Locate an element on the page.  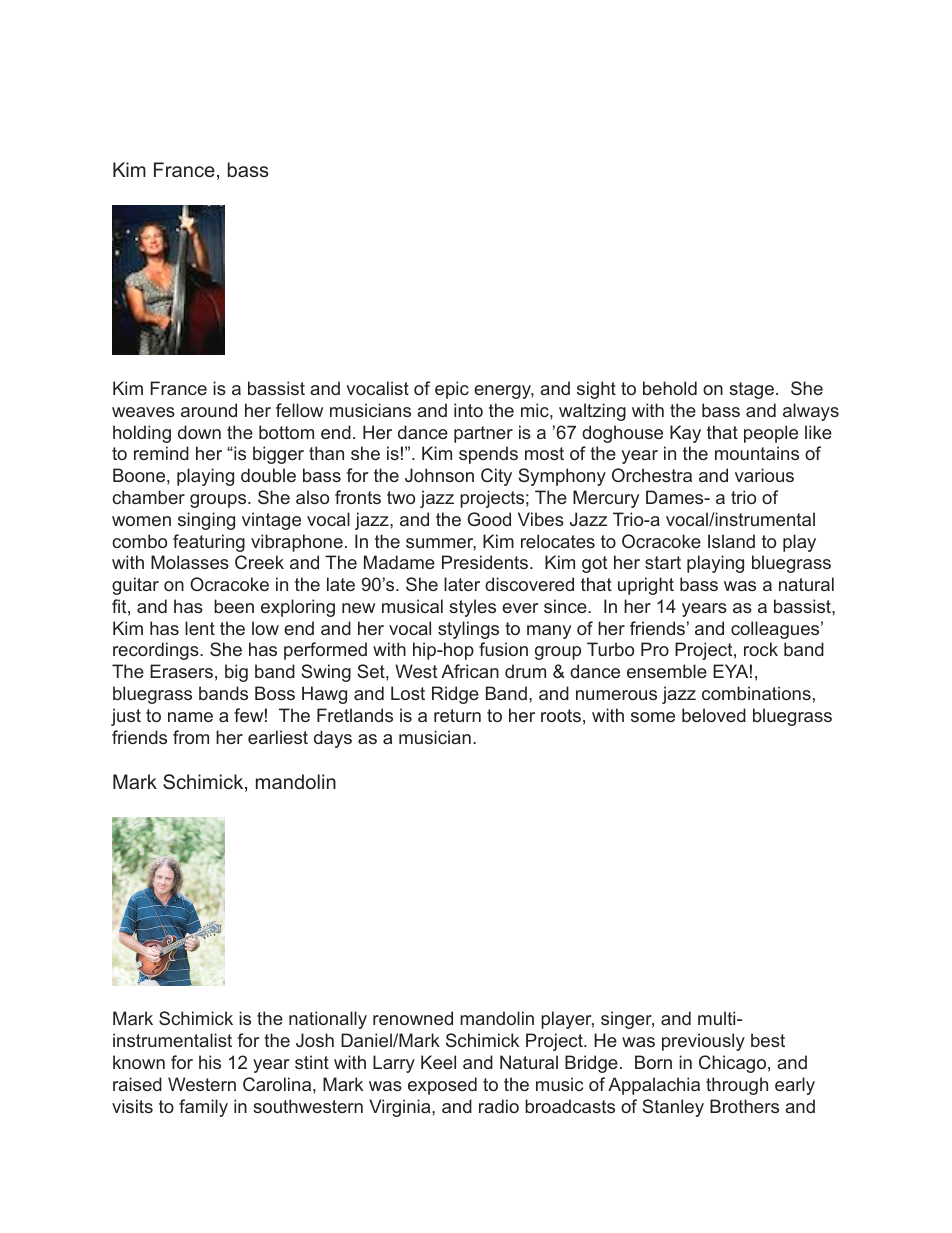
exposed is located at coordinates (442, 1086).
